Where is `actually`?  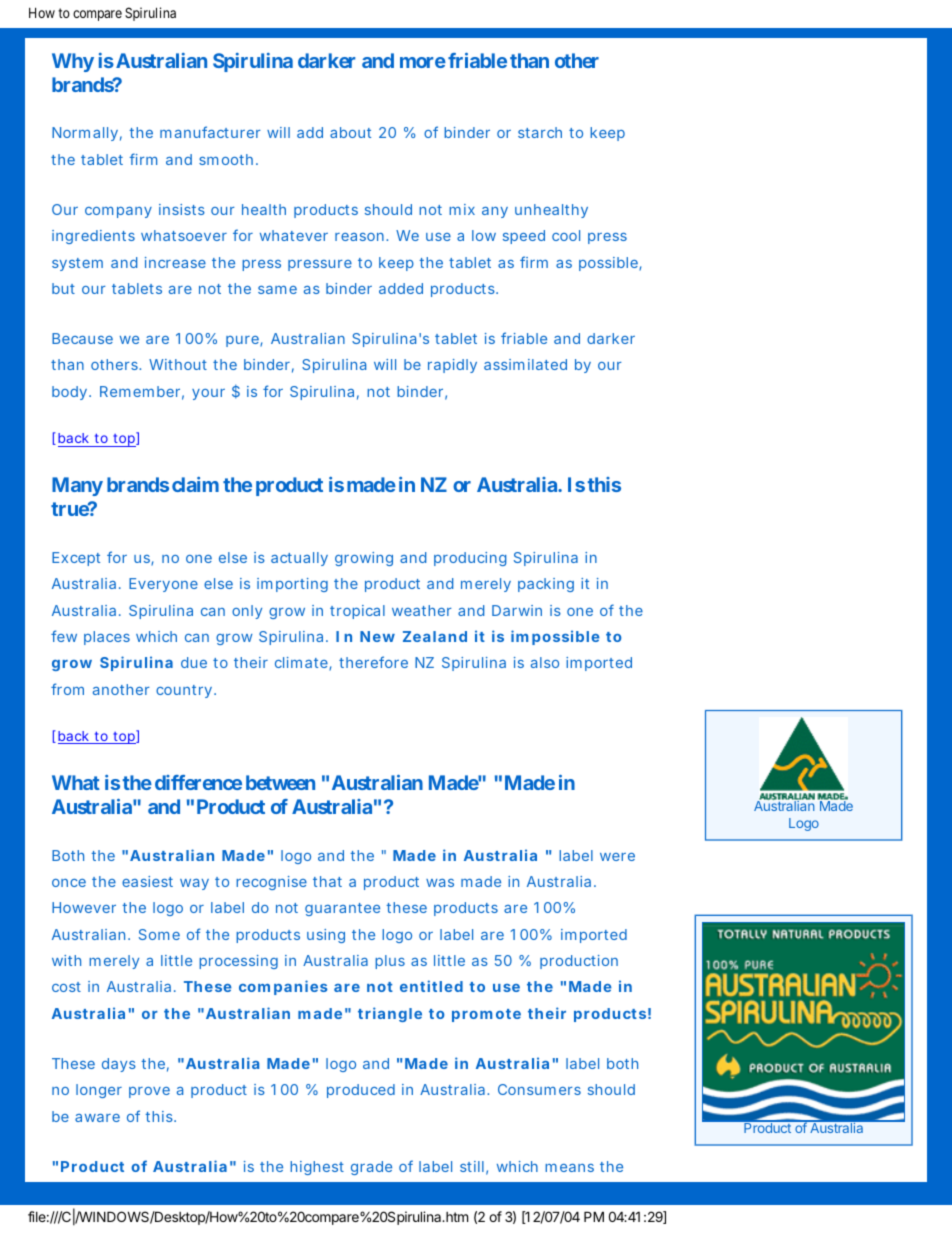 actually is located at coordinates (299, 559).
